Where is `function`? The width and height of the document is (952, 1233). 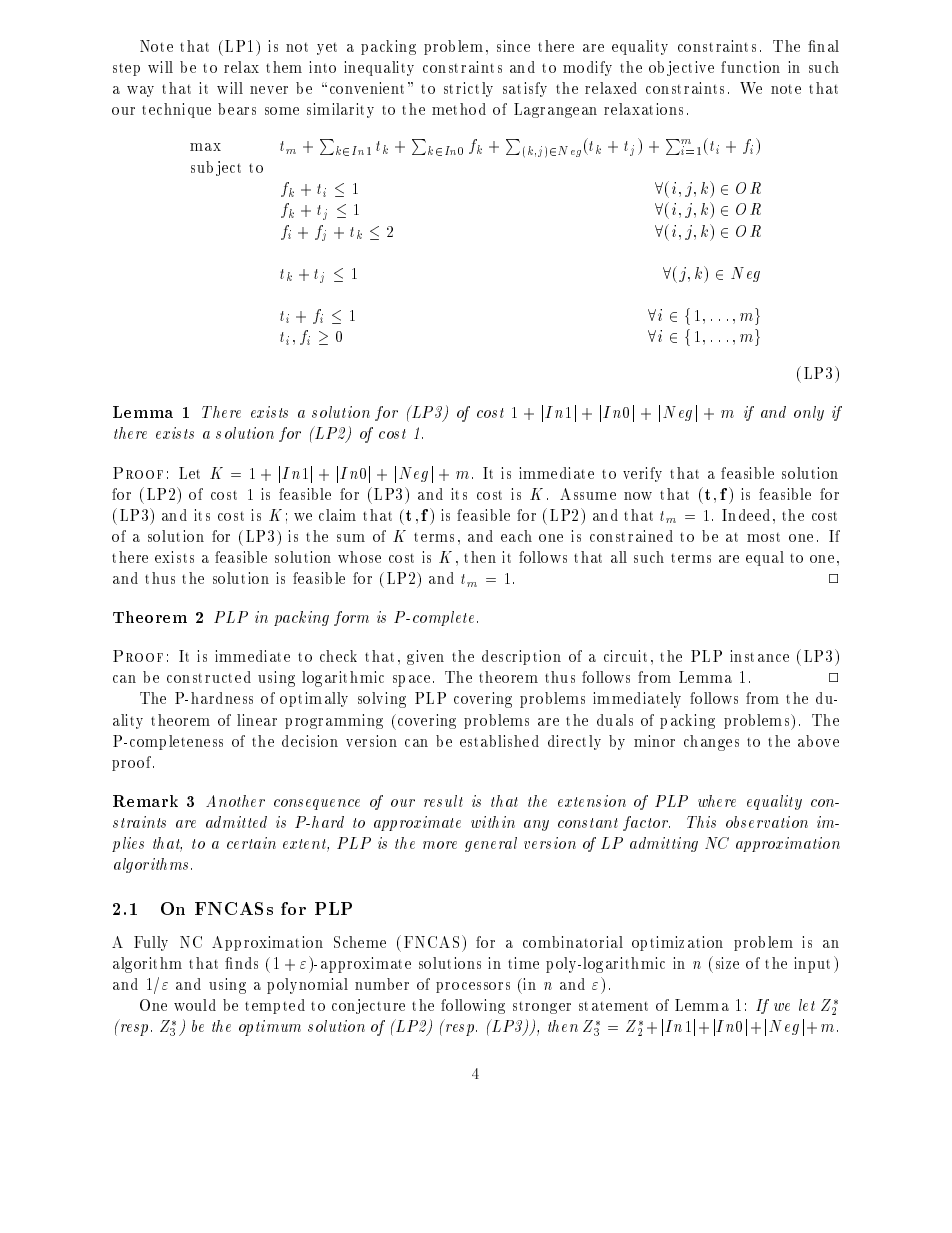
function is located at coordinates (750, 67).
